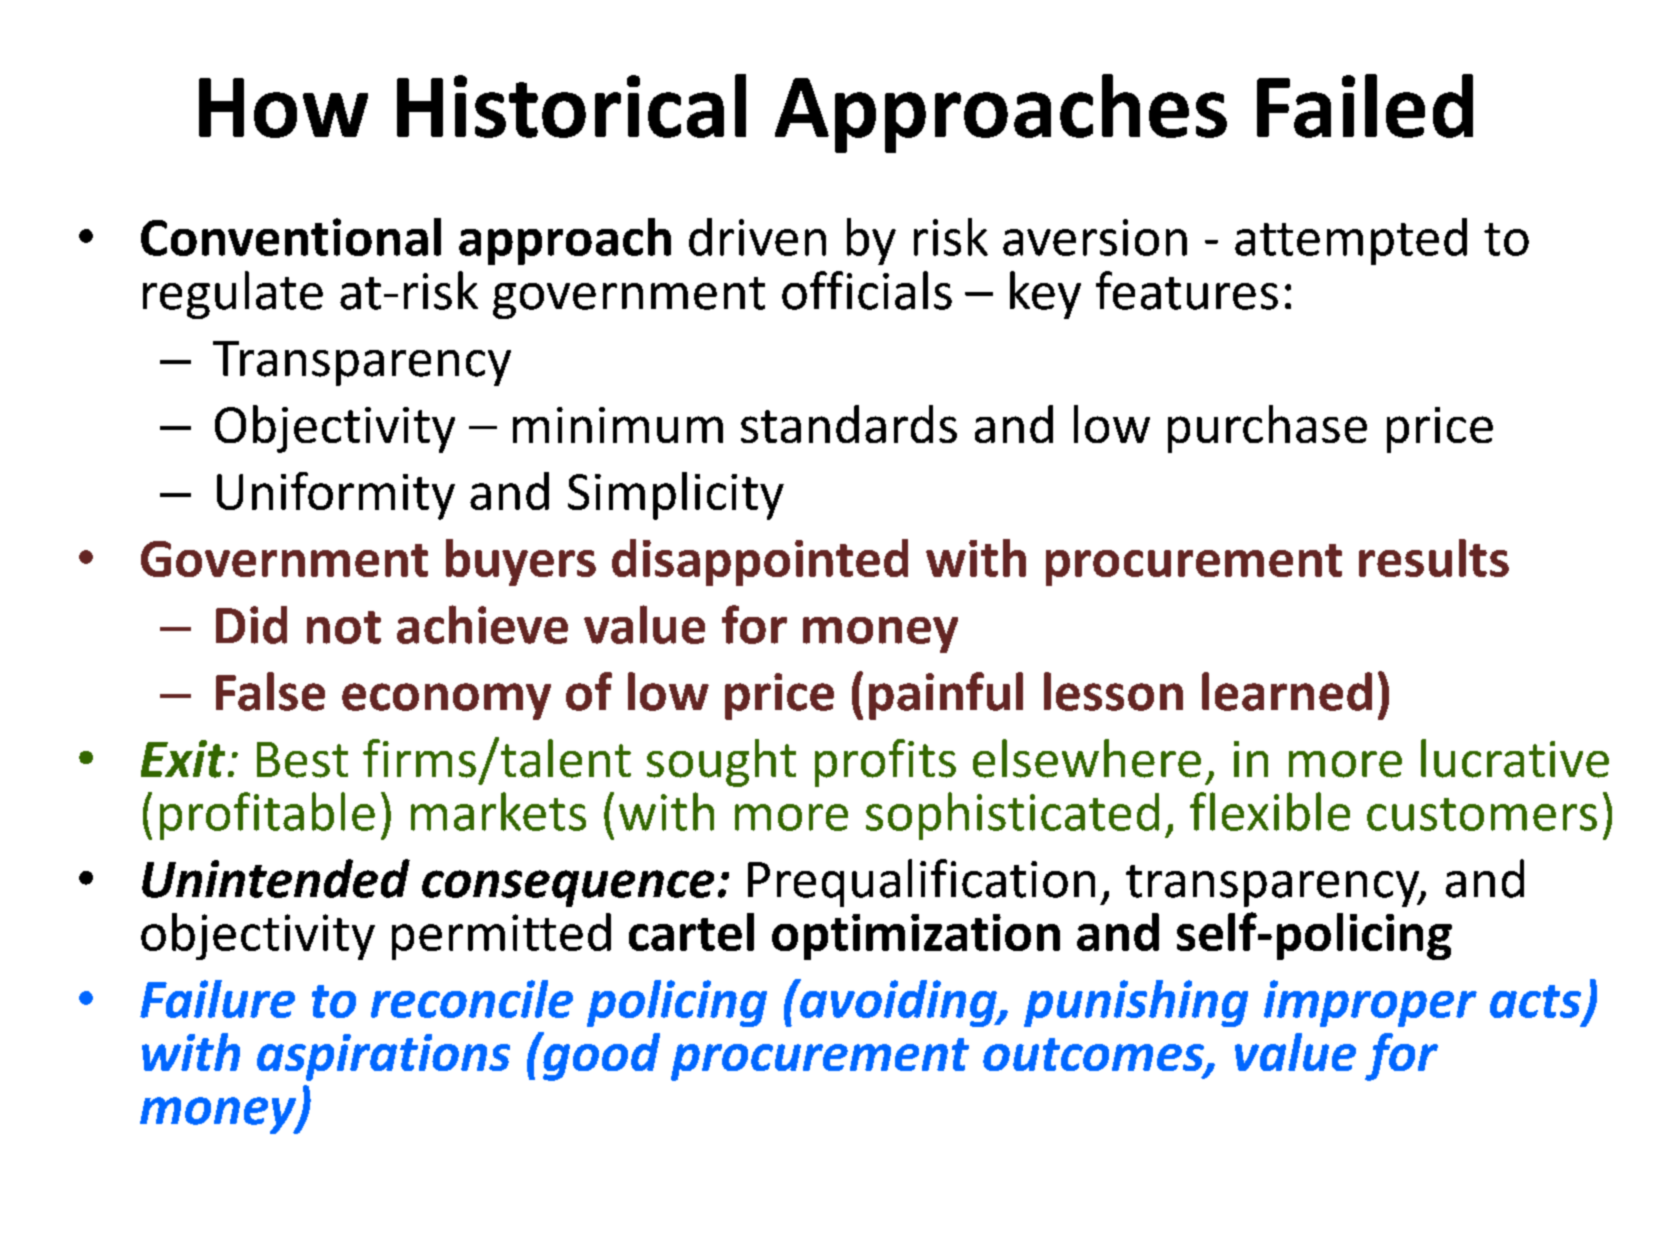  What do you see at coordinates (283, 108) in the image?
I see `How` at bounding box center [283, 108].
